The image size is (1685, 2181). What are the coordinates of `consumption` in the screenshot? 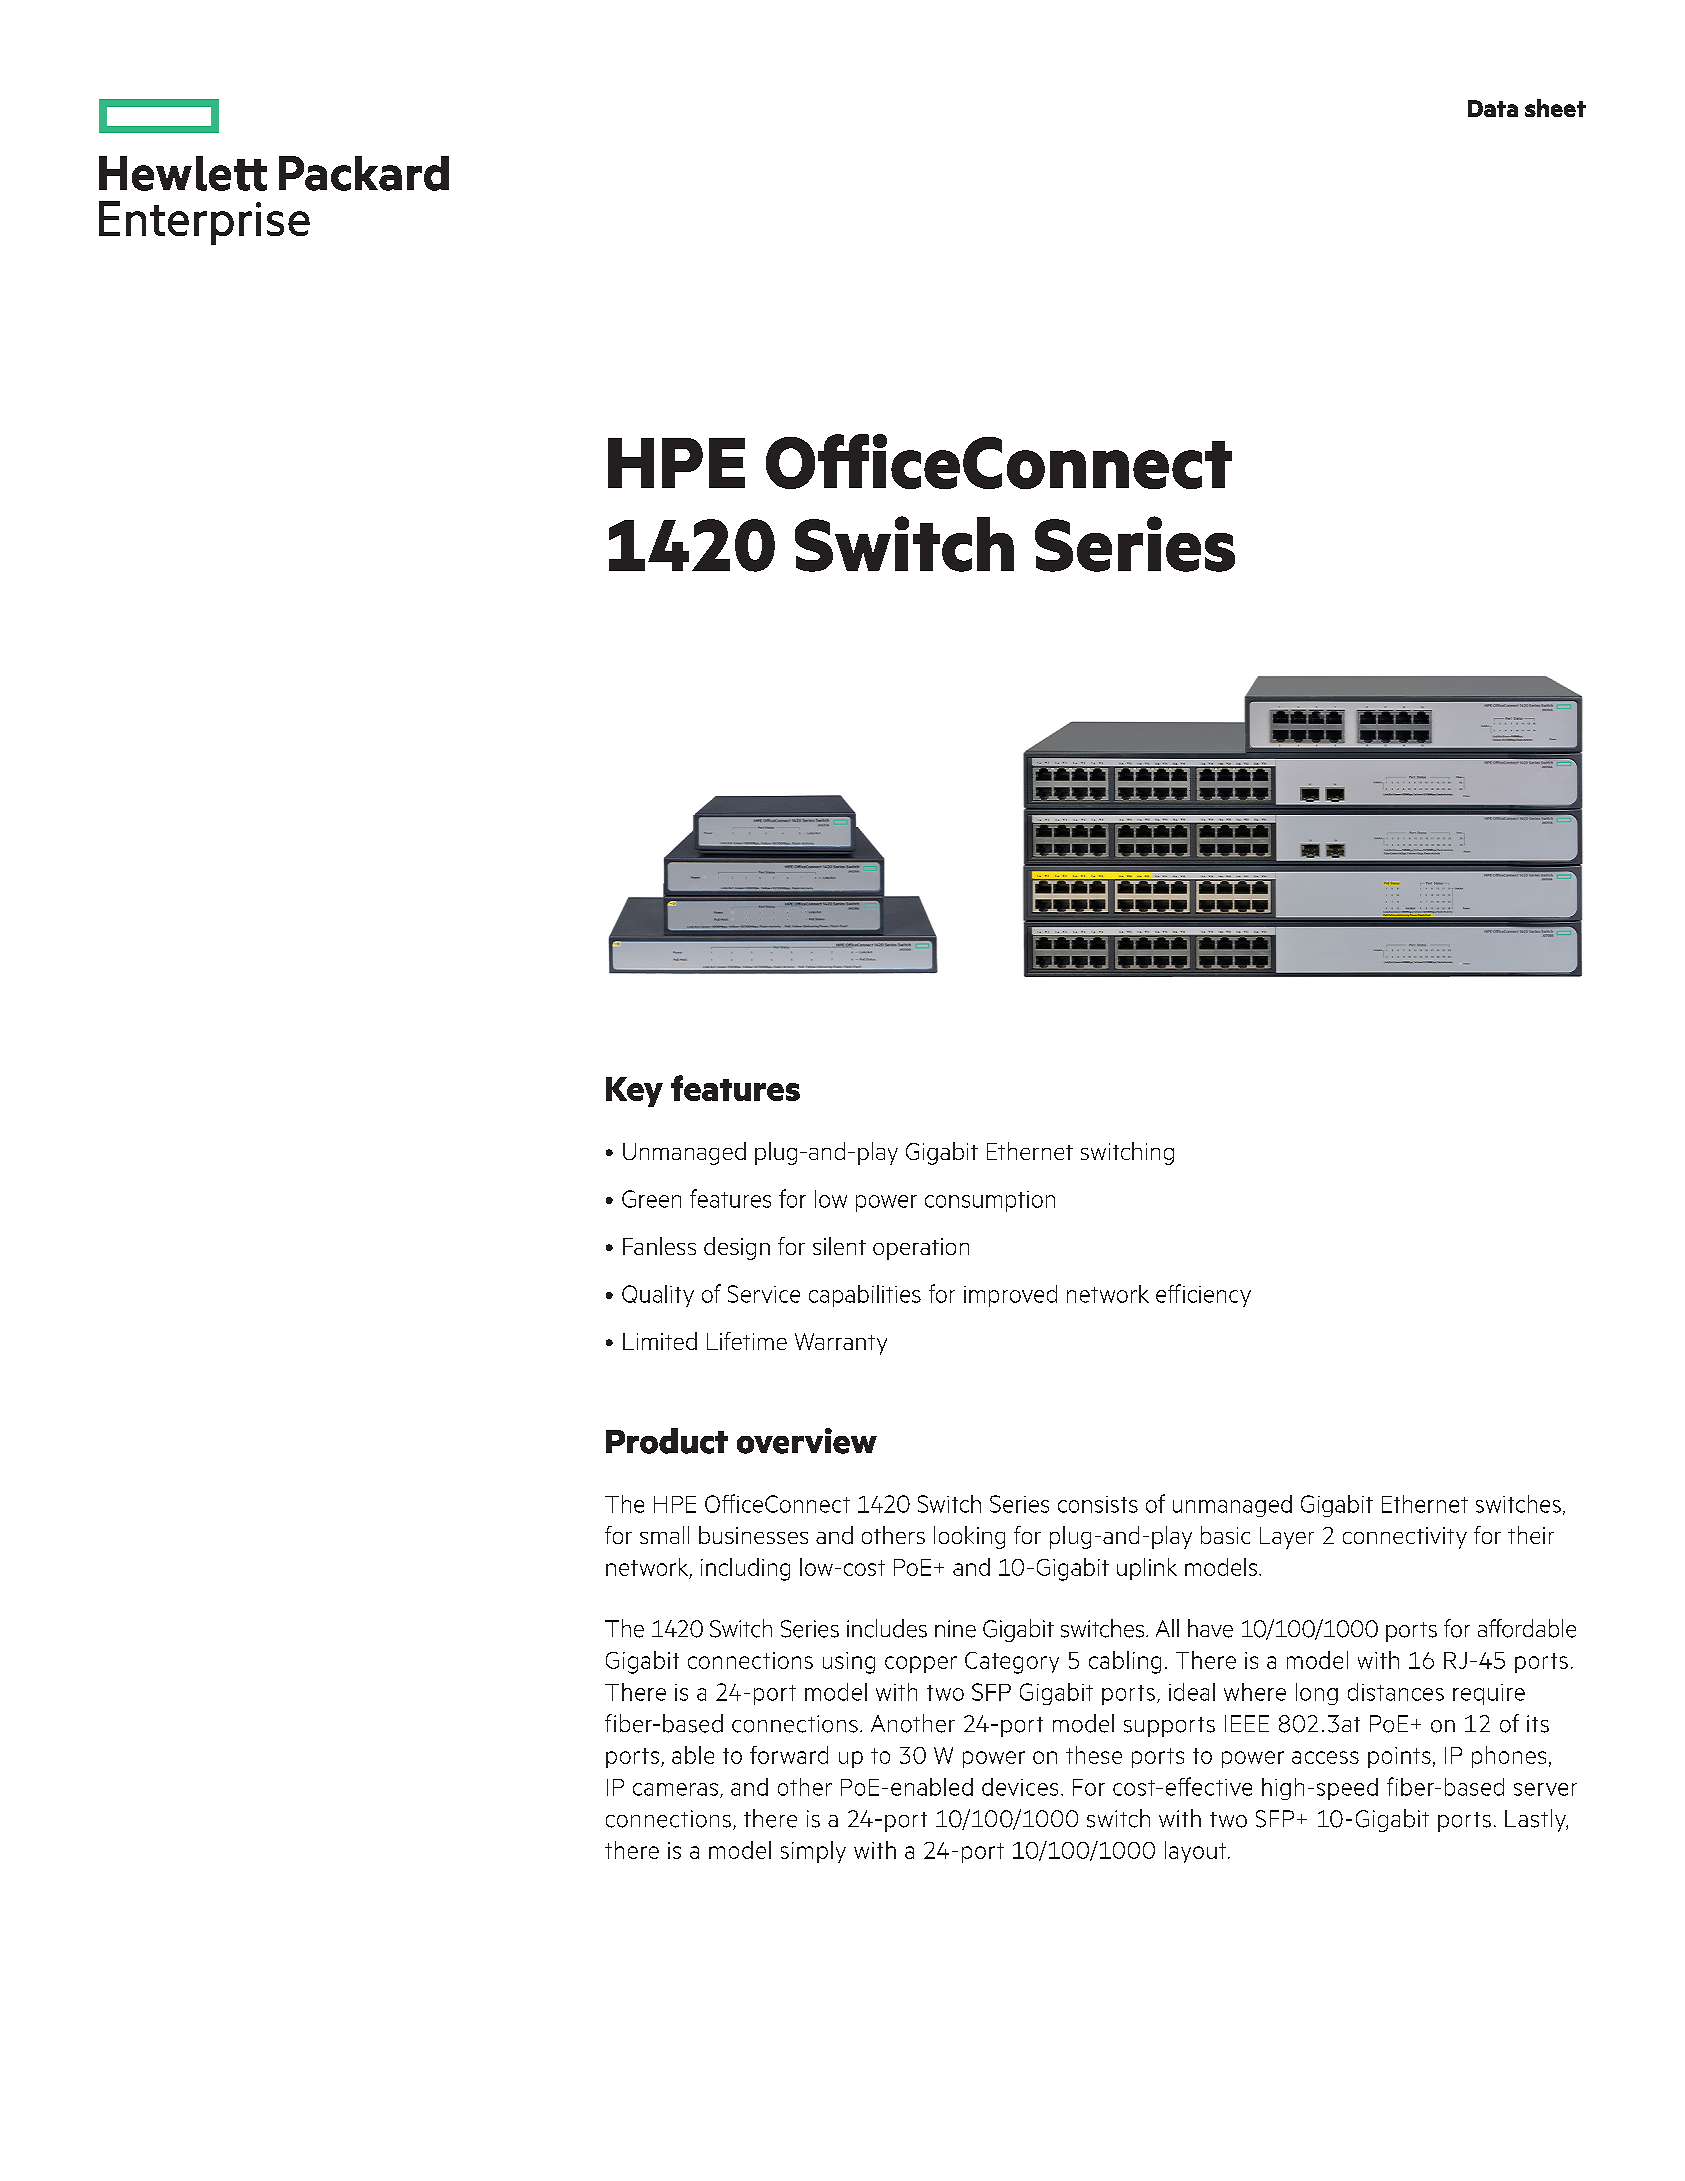 It's located at (990, 1201).
